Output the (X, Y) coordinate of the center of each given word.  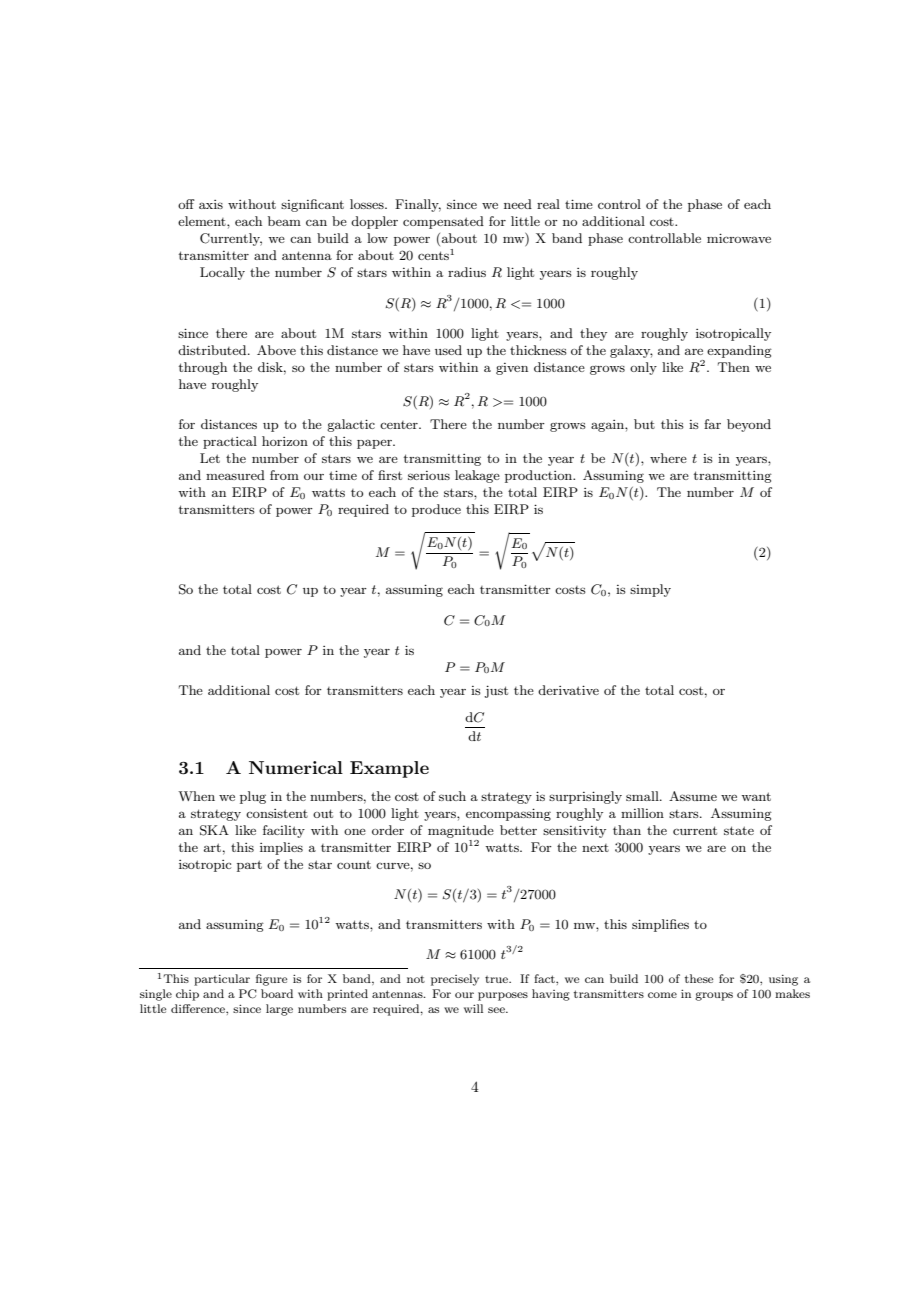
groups (714, 996)
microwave (739, 238)
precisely (455, 980)
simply (650, 590)
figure (271, 980)
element (203, 221)
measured (235, 475)
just (496, 691)
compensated (443, 222)
